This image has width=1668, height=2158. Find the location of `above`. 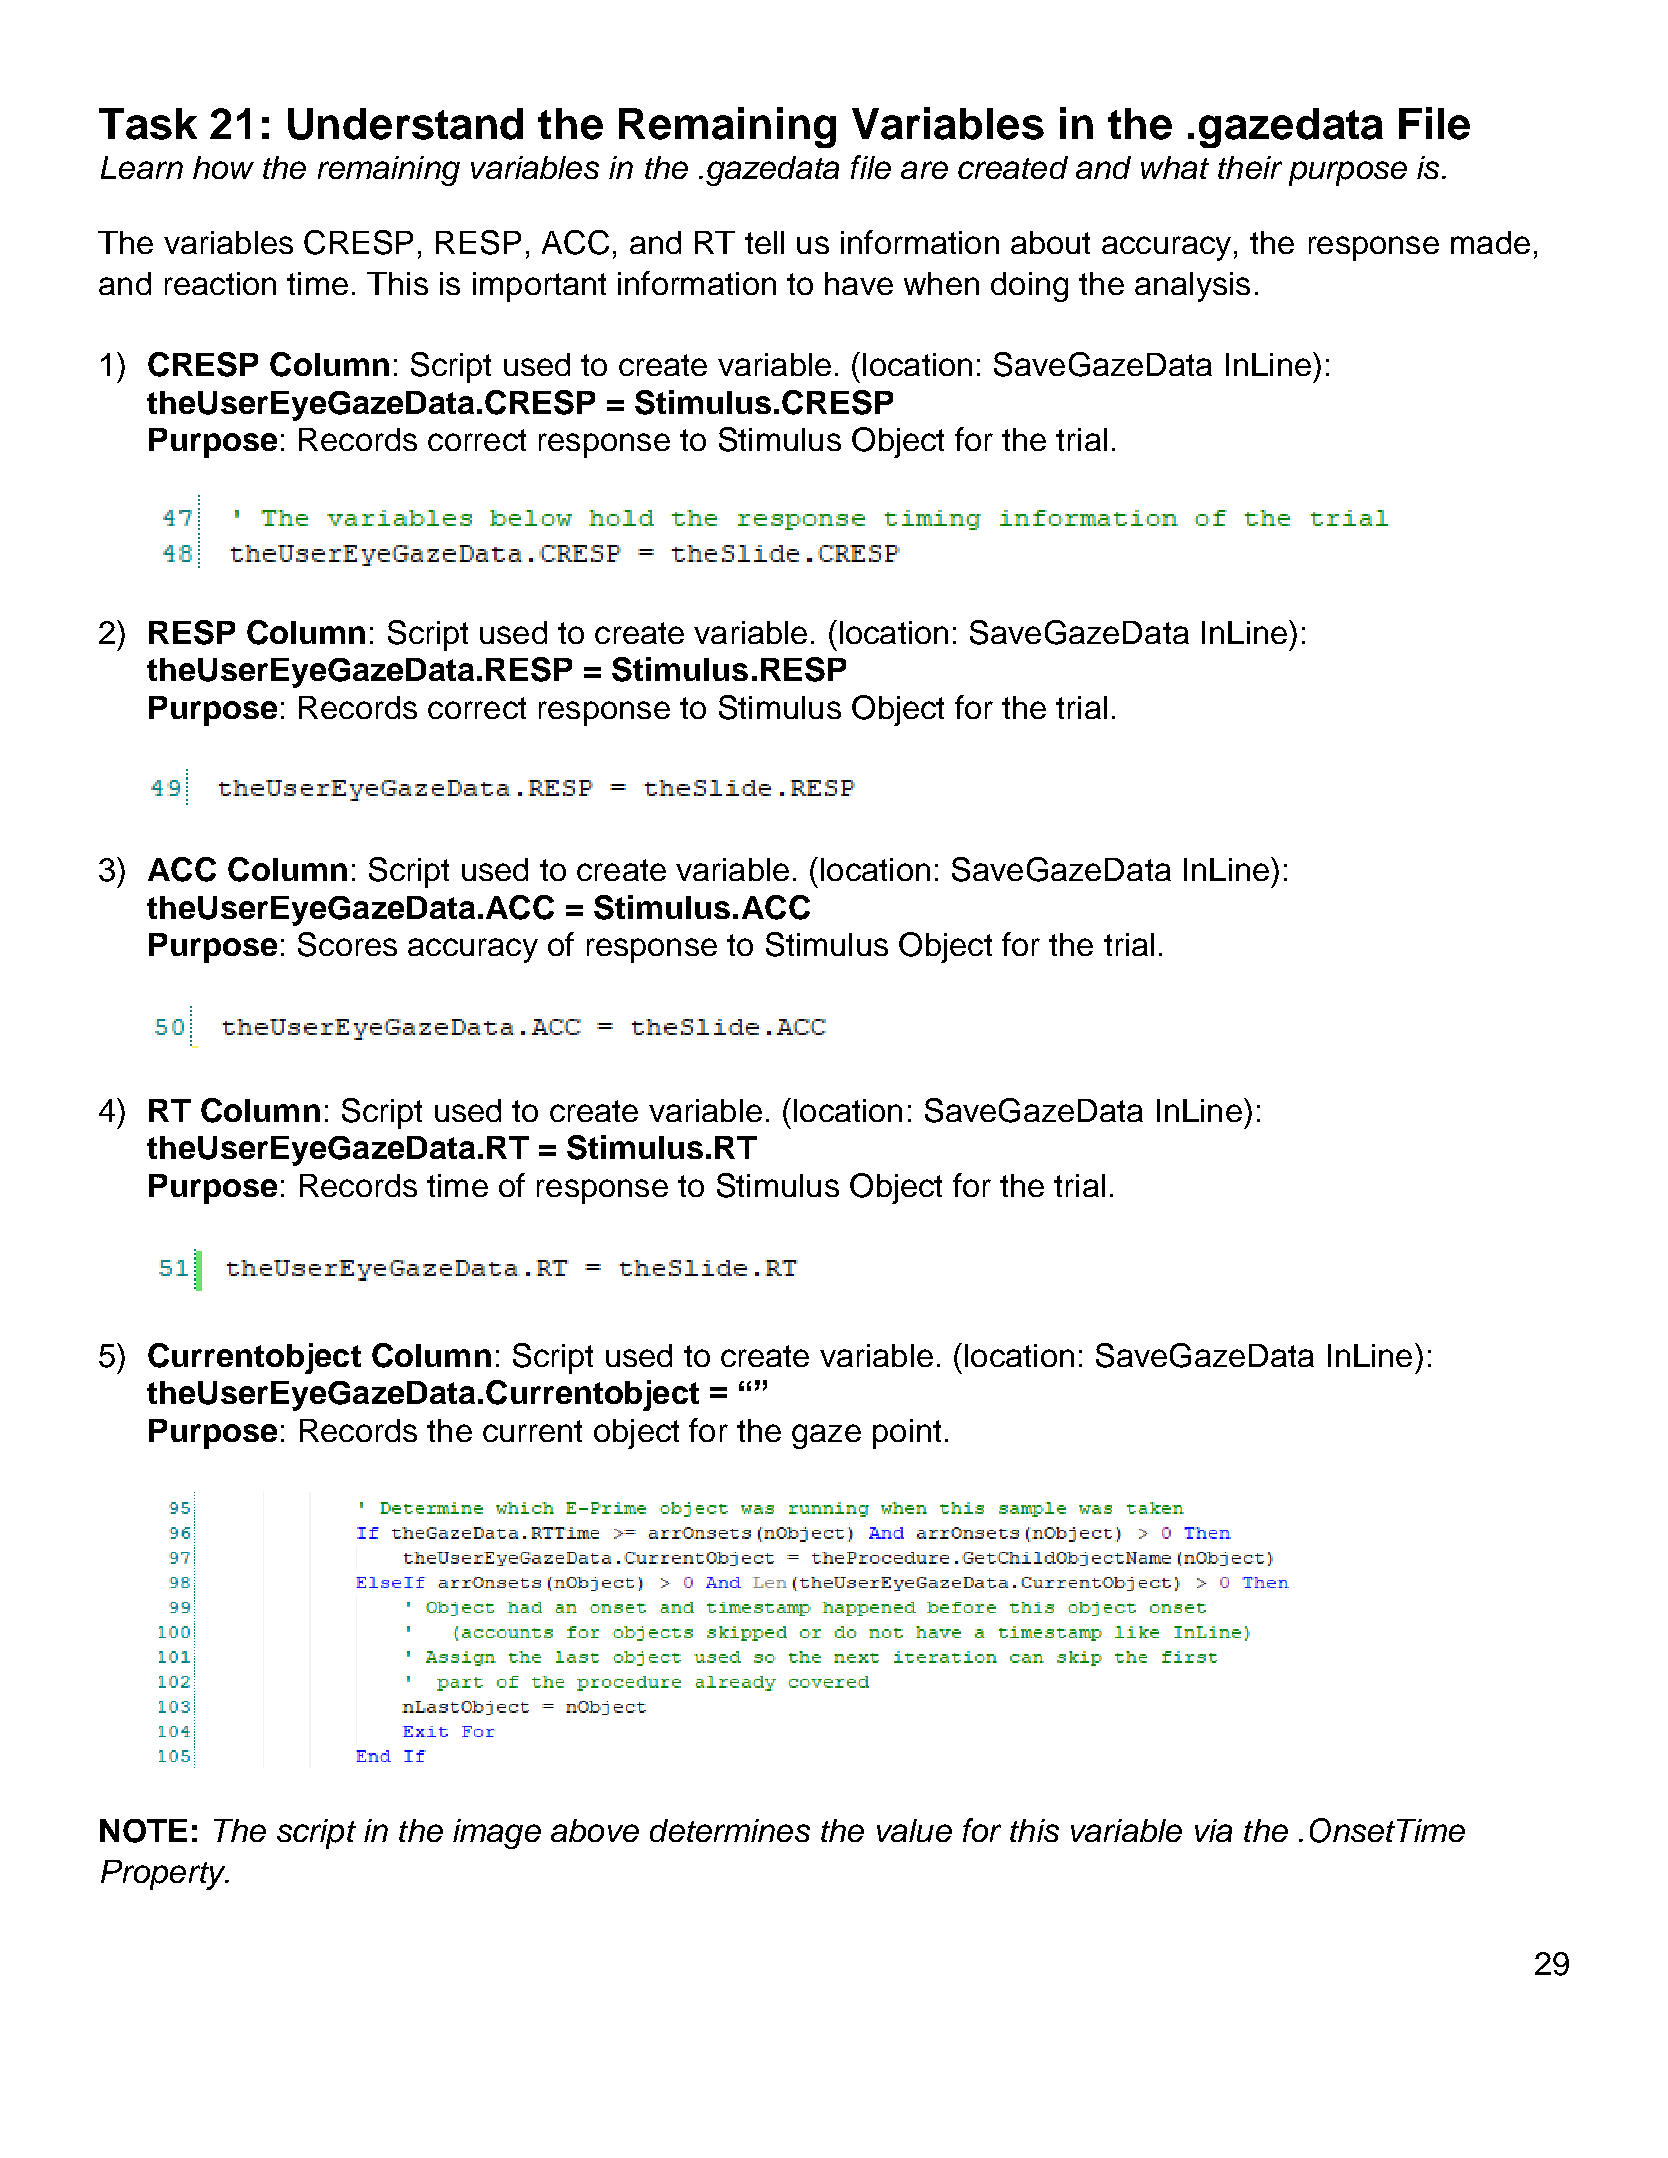

above is located at coordinates (595, 1830).
